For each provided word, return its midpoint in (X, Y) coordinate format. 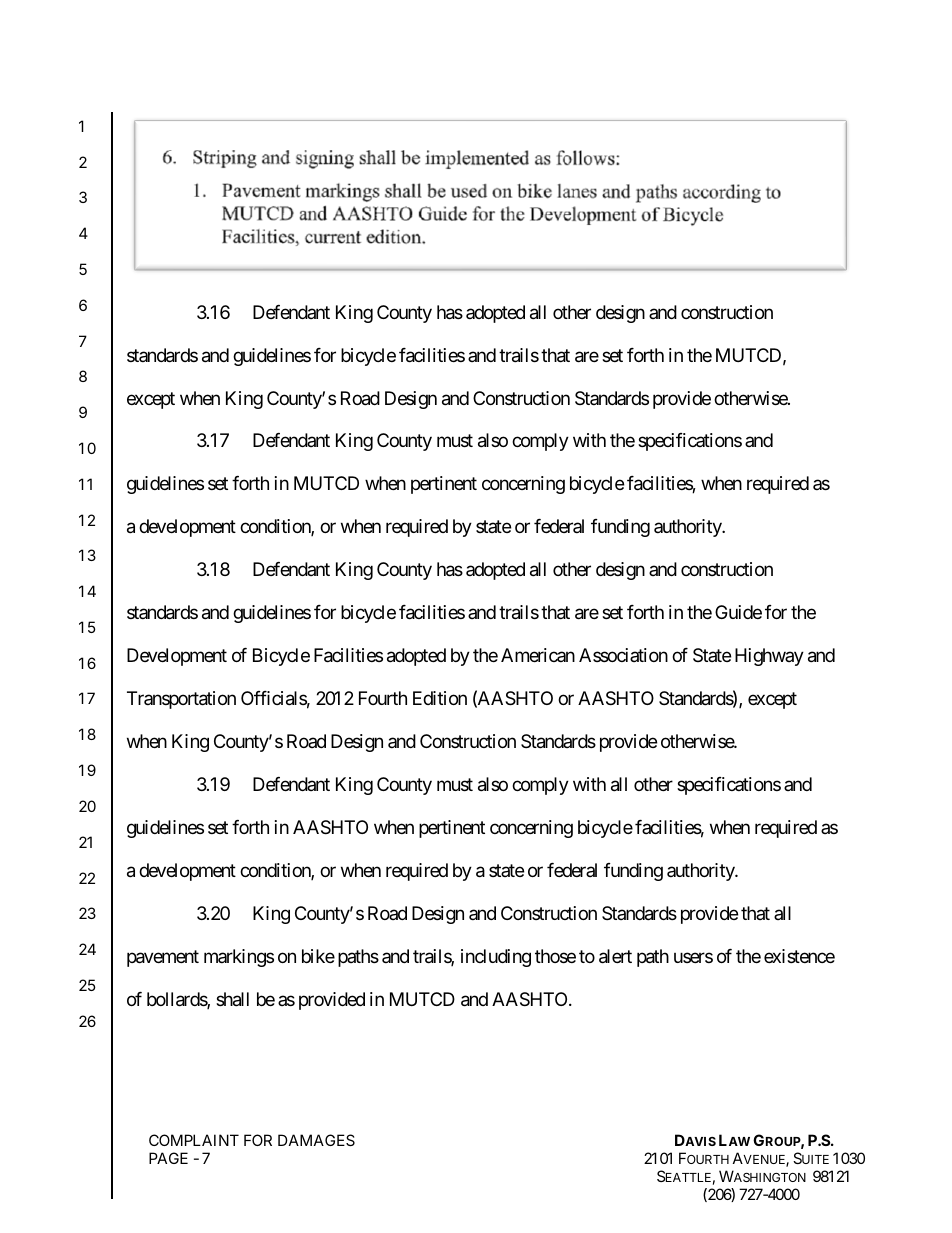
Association (623, 655)
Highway (769, 657)
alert (615, 956)
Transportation (181, 700)
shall (232, 999)
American (538, 655)
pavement (163, 958)
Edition (440, 698)
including (496, 958)
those (555, 956)
